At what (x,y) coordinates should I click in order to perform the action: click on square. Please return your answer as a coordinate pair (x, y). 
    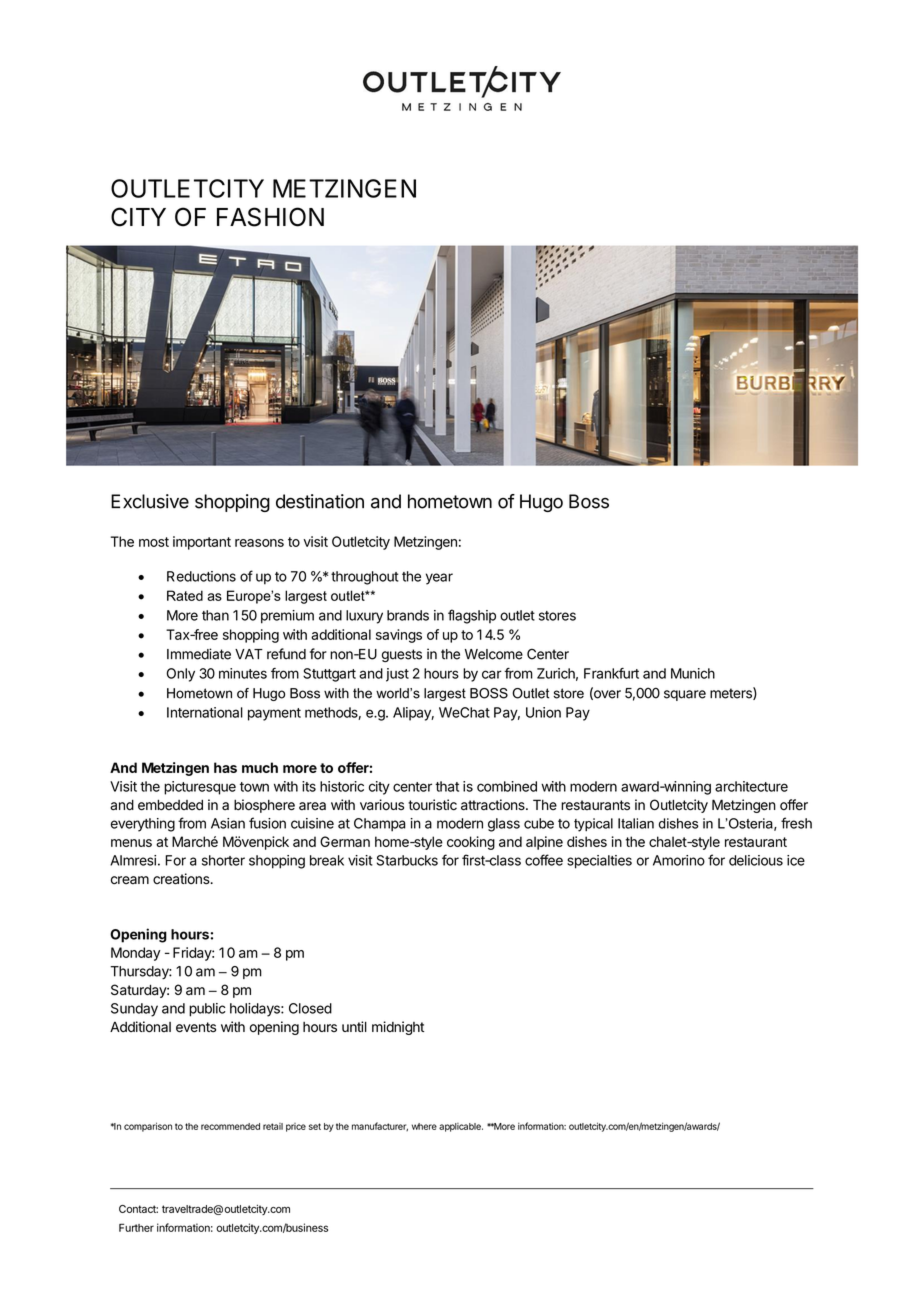
    Looking at the image, I should click on (685, 695).
